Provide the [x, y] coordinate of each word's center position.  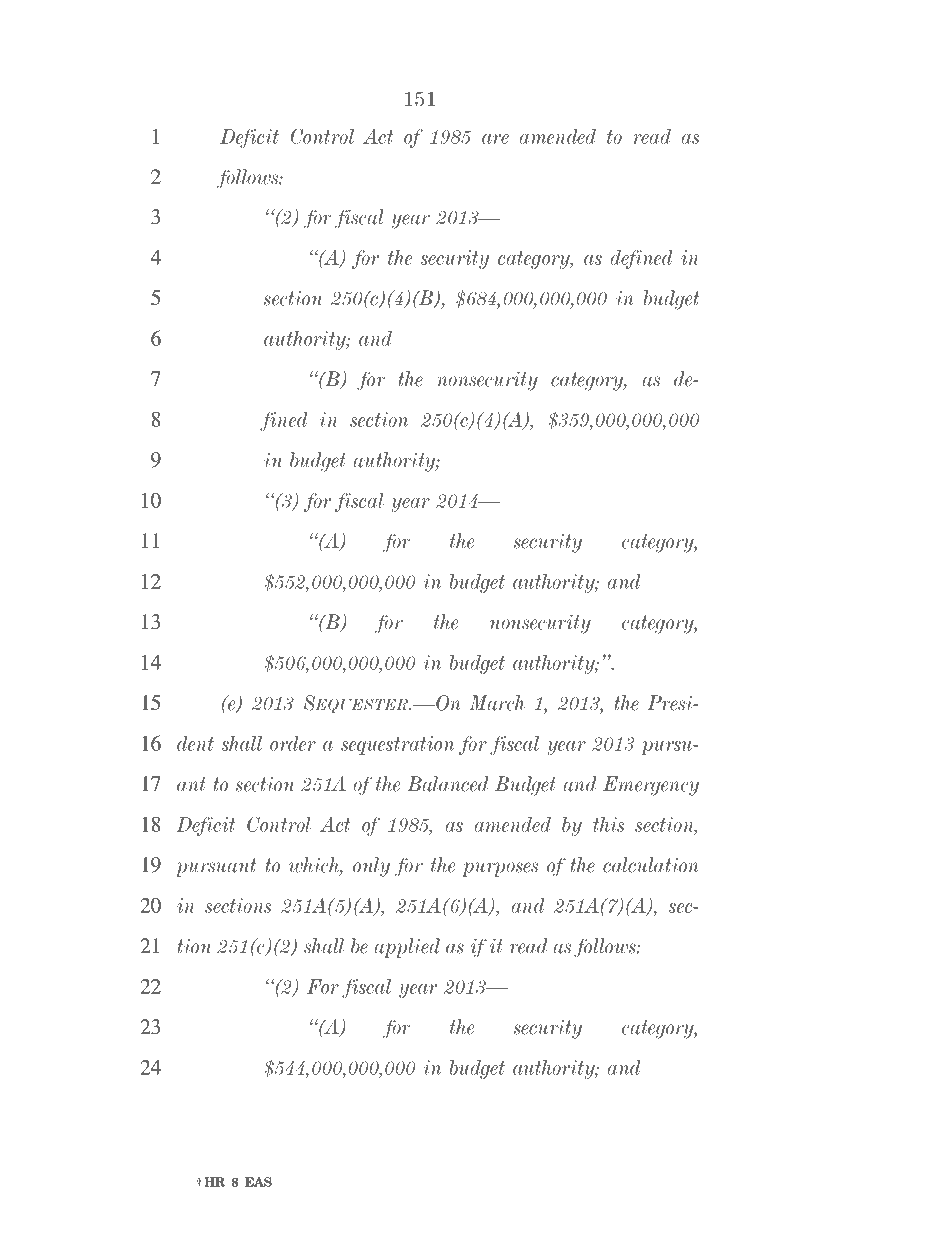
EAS [258, 1182]
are [495, 139]
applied [407, 948]
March [497, 703]
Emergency [651, 786]
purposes [500, 869]
